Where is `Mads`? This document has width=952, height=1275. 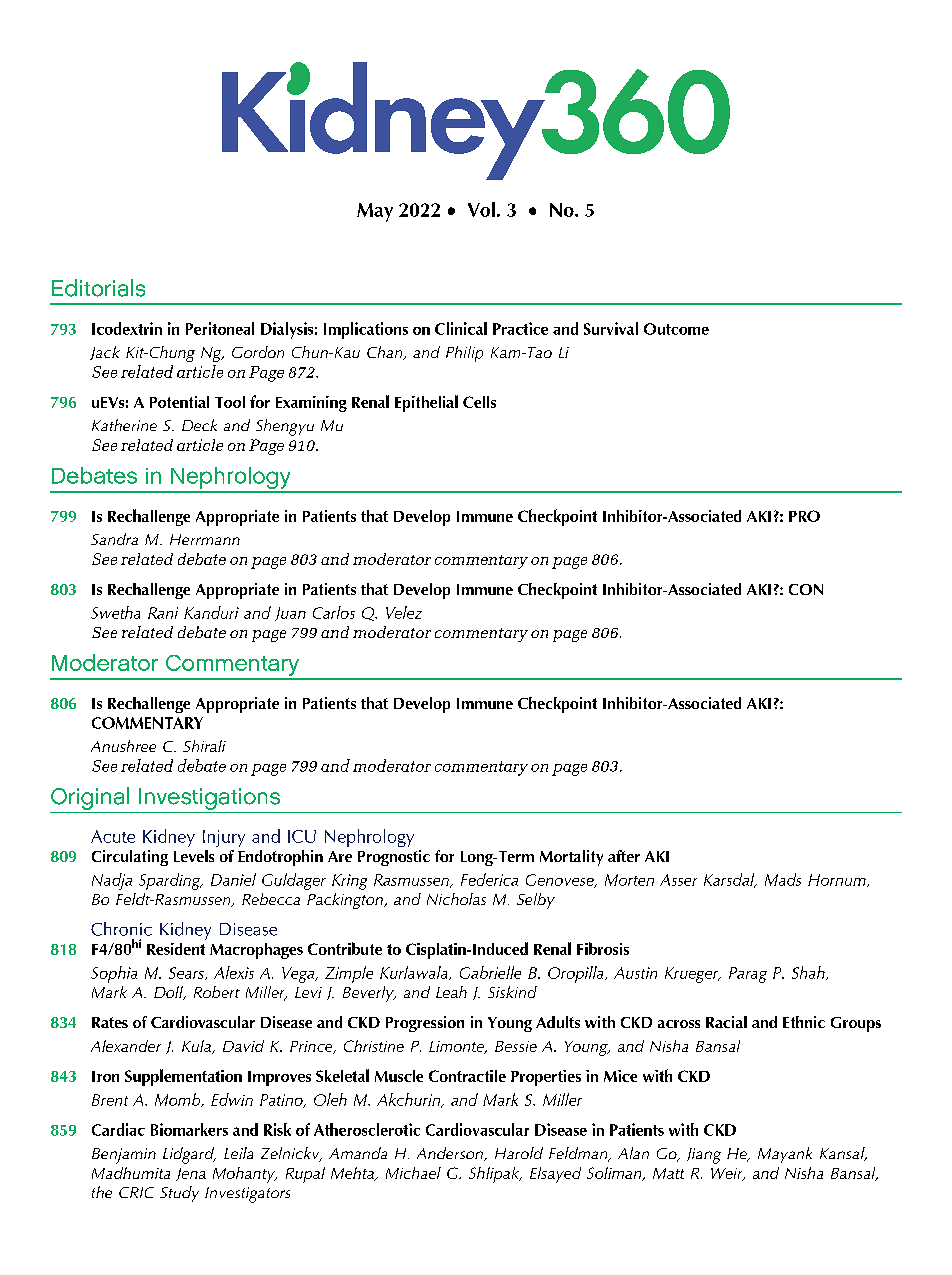
Mads is located at coordinates (783, 879).
